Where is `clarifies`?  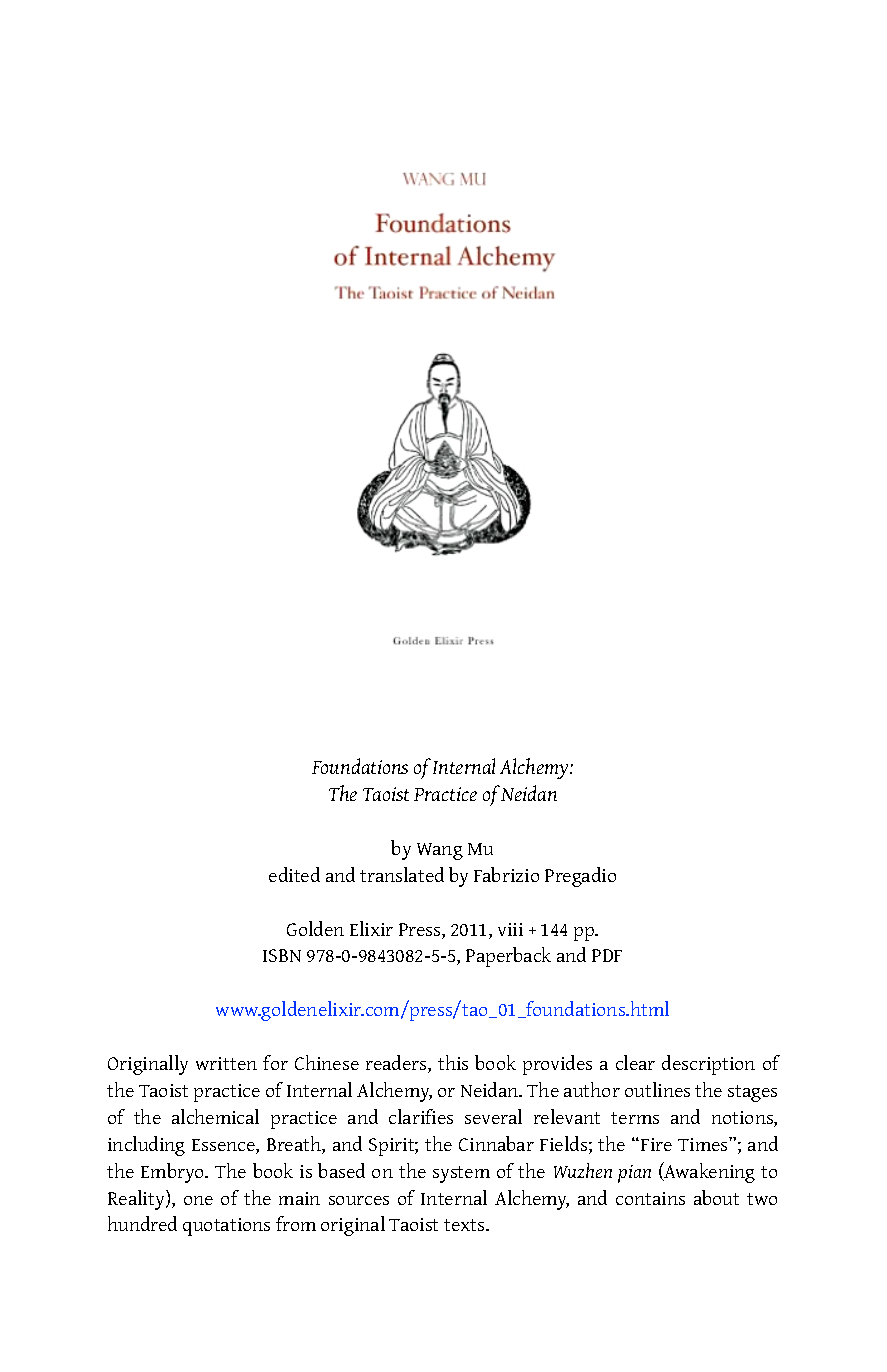 clarifies is located at coordinates (421, 1116).
